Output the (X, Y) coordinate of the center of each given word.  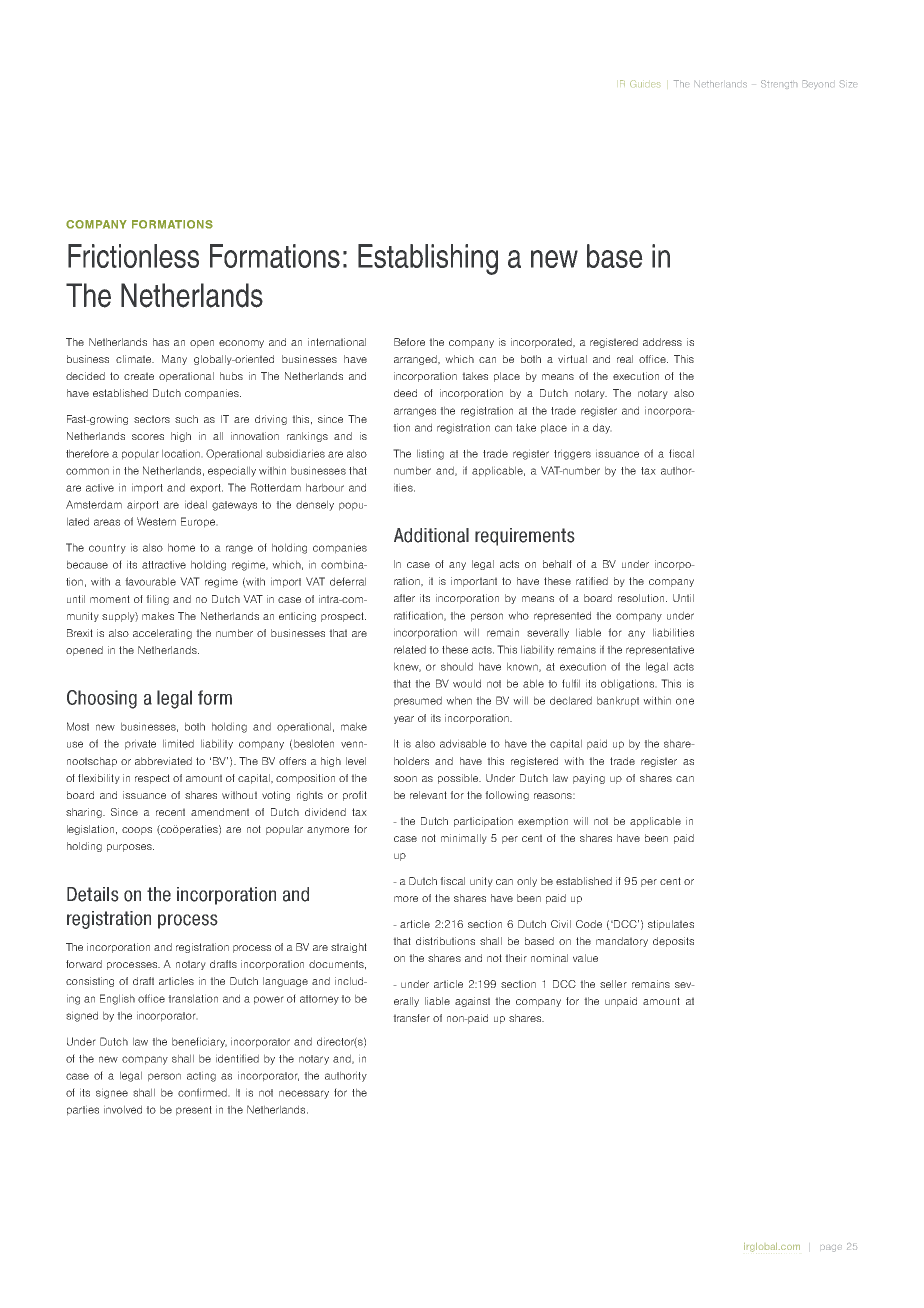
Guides (645, 83)
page (831, 1248)
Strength (779, 84)
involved (123, 1109)
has (161, 342)
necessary (304, 1094)
